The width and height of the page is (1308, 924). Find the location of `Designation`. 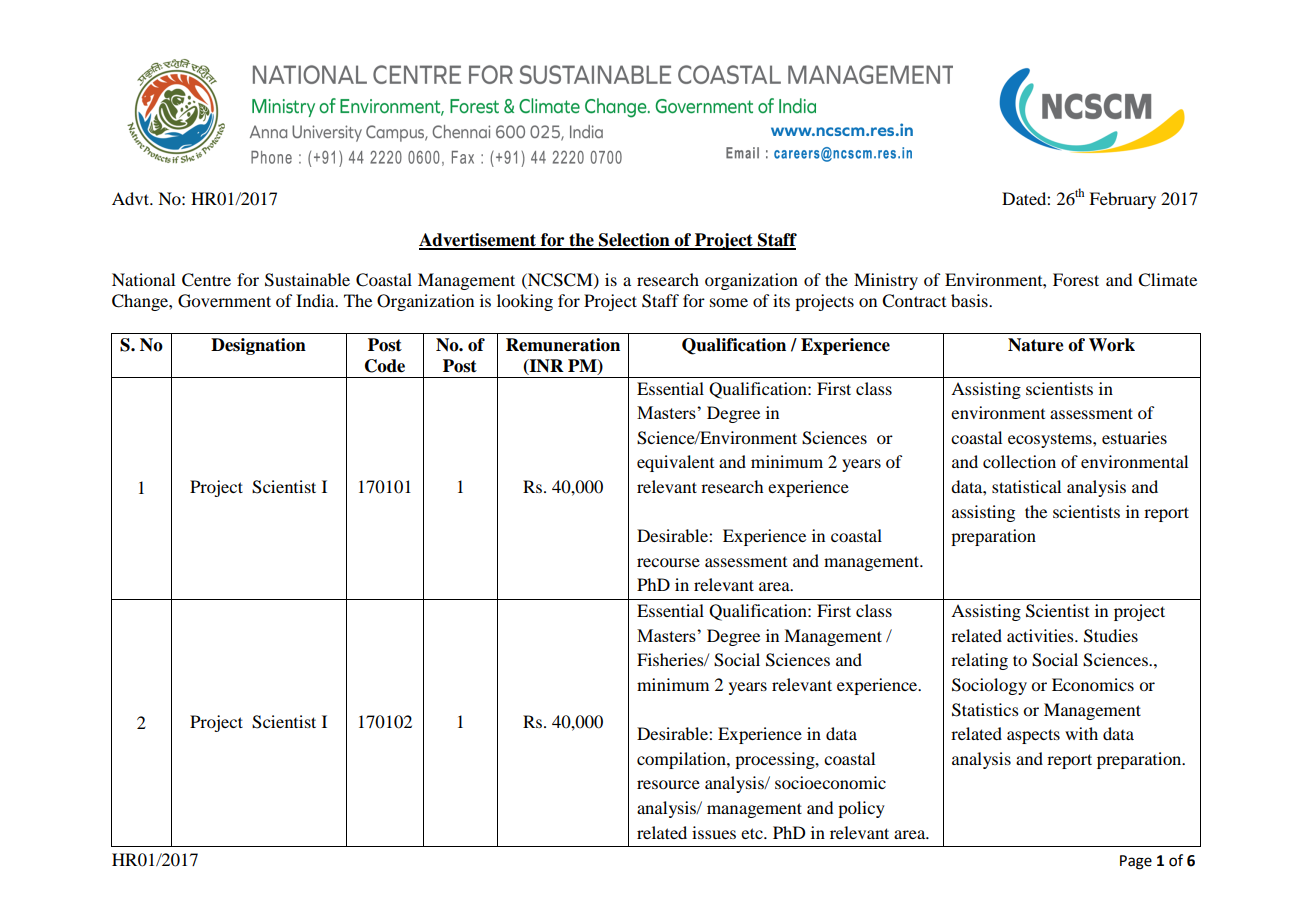

Designation is located at coordinates (258, 346).
